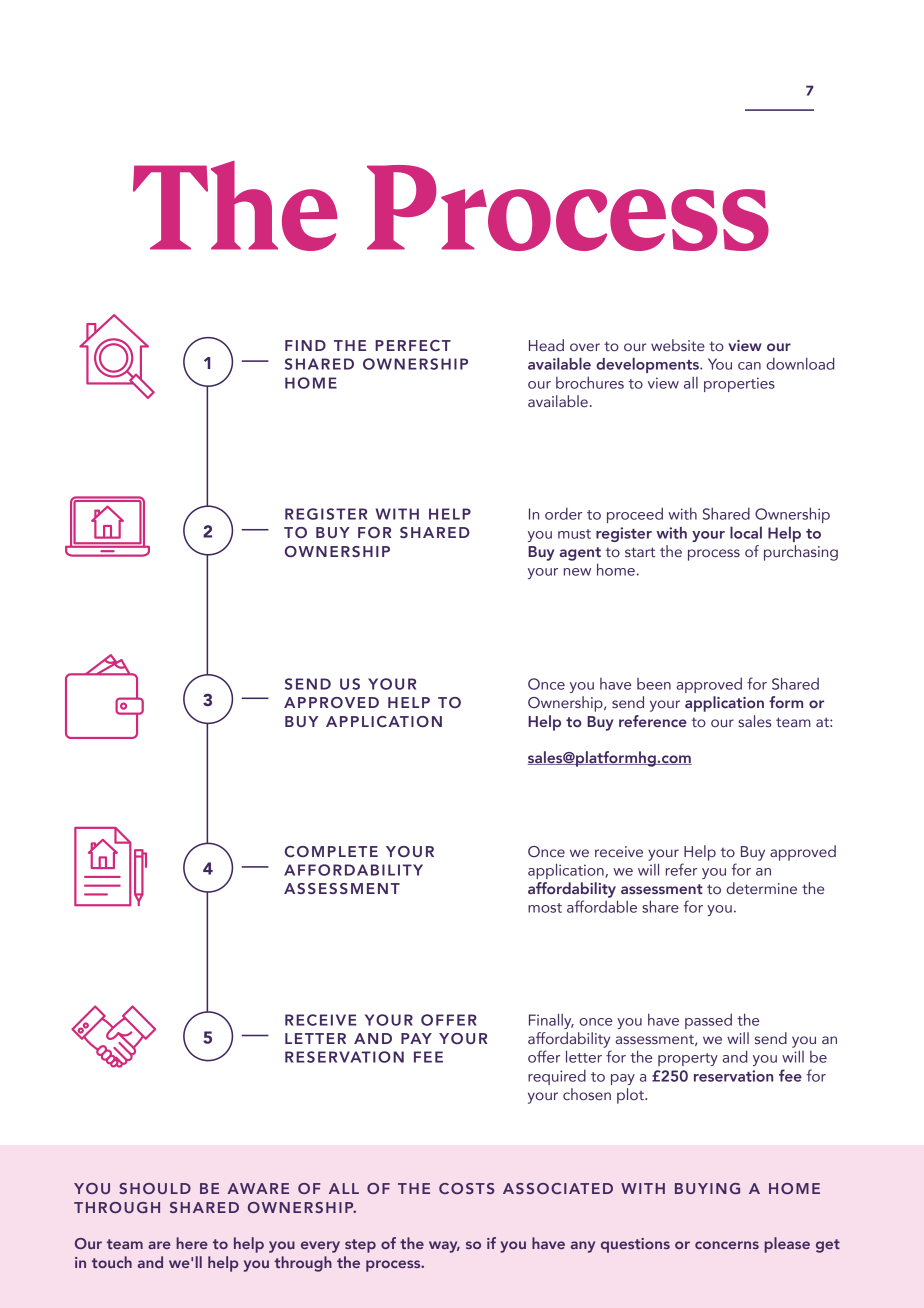 The image size is (924, 1308). Describe the element at coordinates (761, 888) in the image. I see `determine` at that location.
